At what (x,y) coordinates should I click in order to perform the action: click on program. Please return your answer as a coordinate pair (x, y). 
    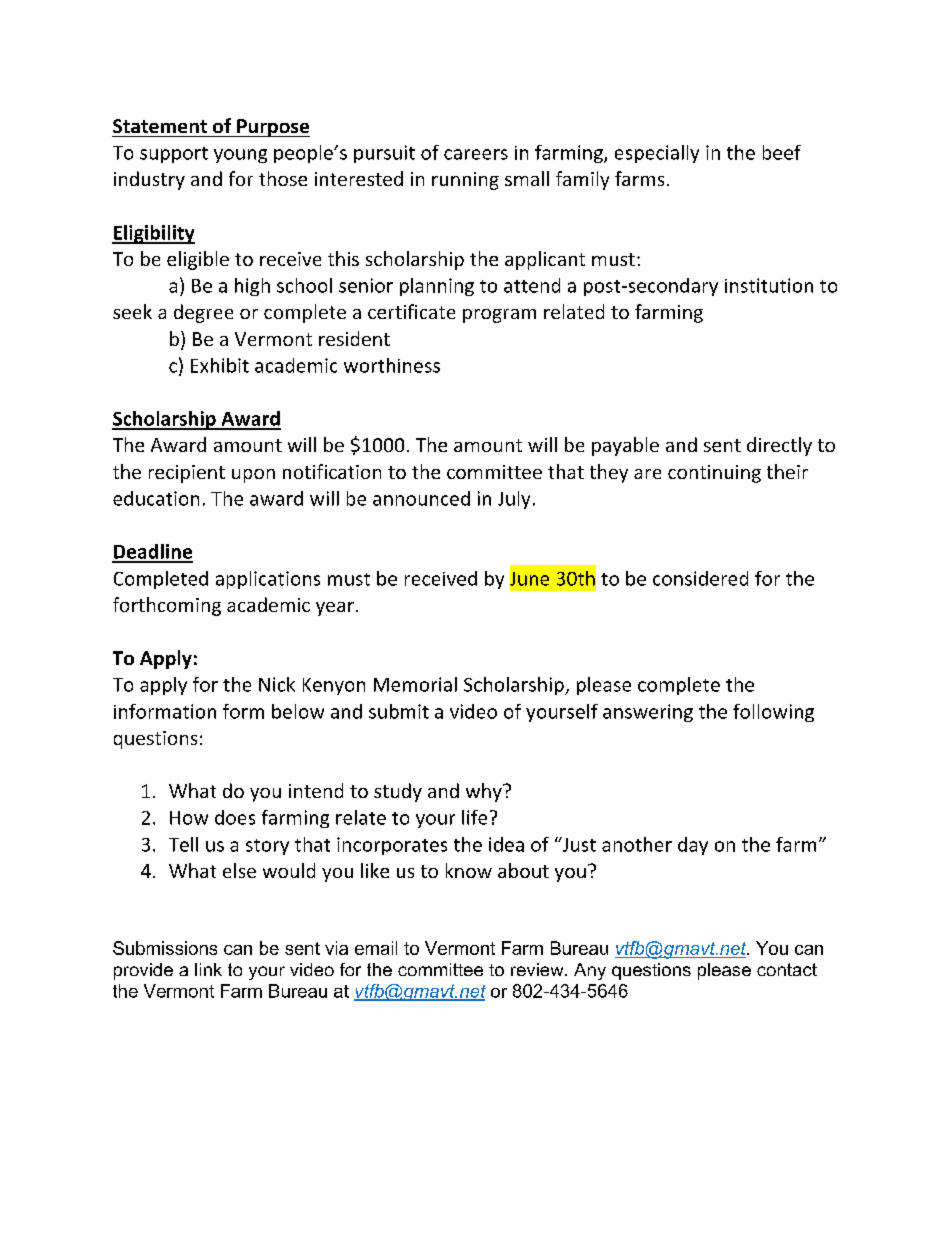
    Looking at the image, I should click on (499, 316).
